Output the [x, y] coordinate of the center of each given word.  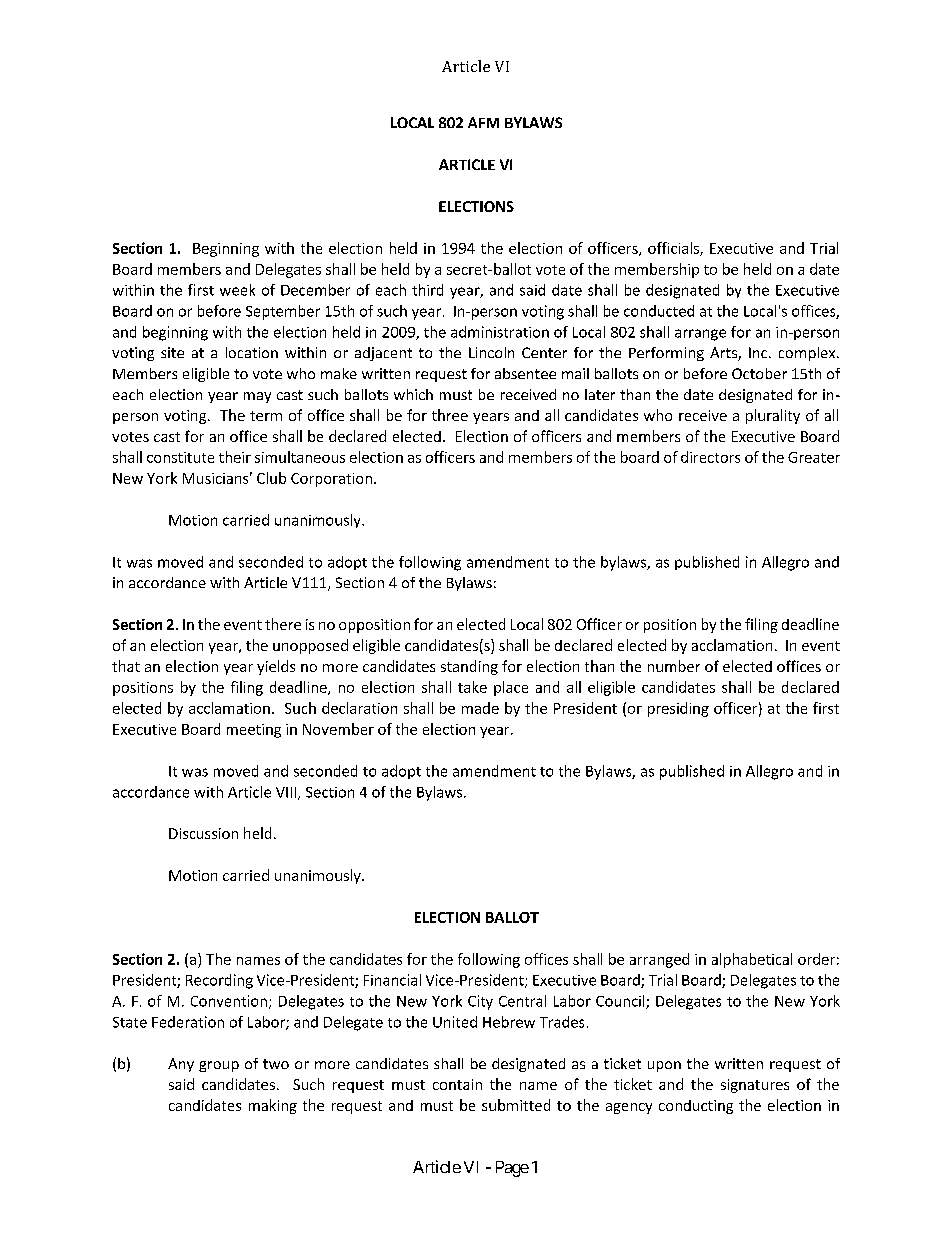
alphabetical [752, 960]
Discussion [203, 833]
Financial [392, 980]
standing [469, 667]
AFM [483, 122]
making [273, 1106]
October [759, 373]
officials [674, 249]
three [450, 415]
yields [276, 667]
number [674, 666]
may [257, 397]
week [237, 290]
